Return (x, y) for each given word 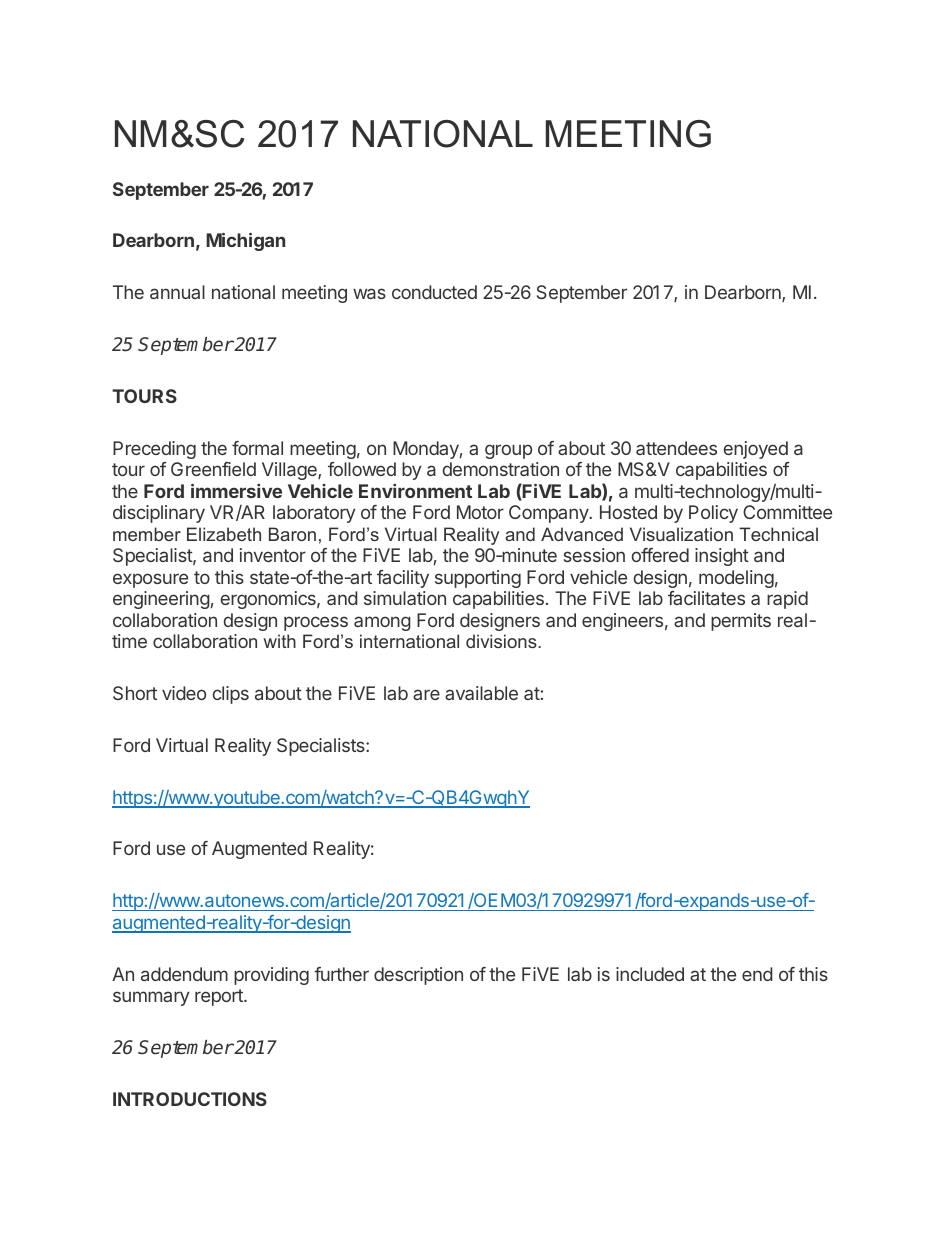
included (650, 974)
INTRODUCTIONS (190, 1099)
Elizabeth (224, 534)
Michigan (245, 242)
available (481, 693)
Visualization (681, 534)
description (418, 976)
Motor (480, 512)
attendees (676, 448)
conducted (434, 292)
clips (231, 695)
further (341, 974)
